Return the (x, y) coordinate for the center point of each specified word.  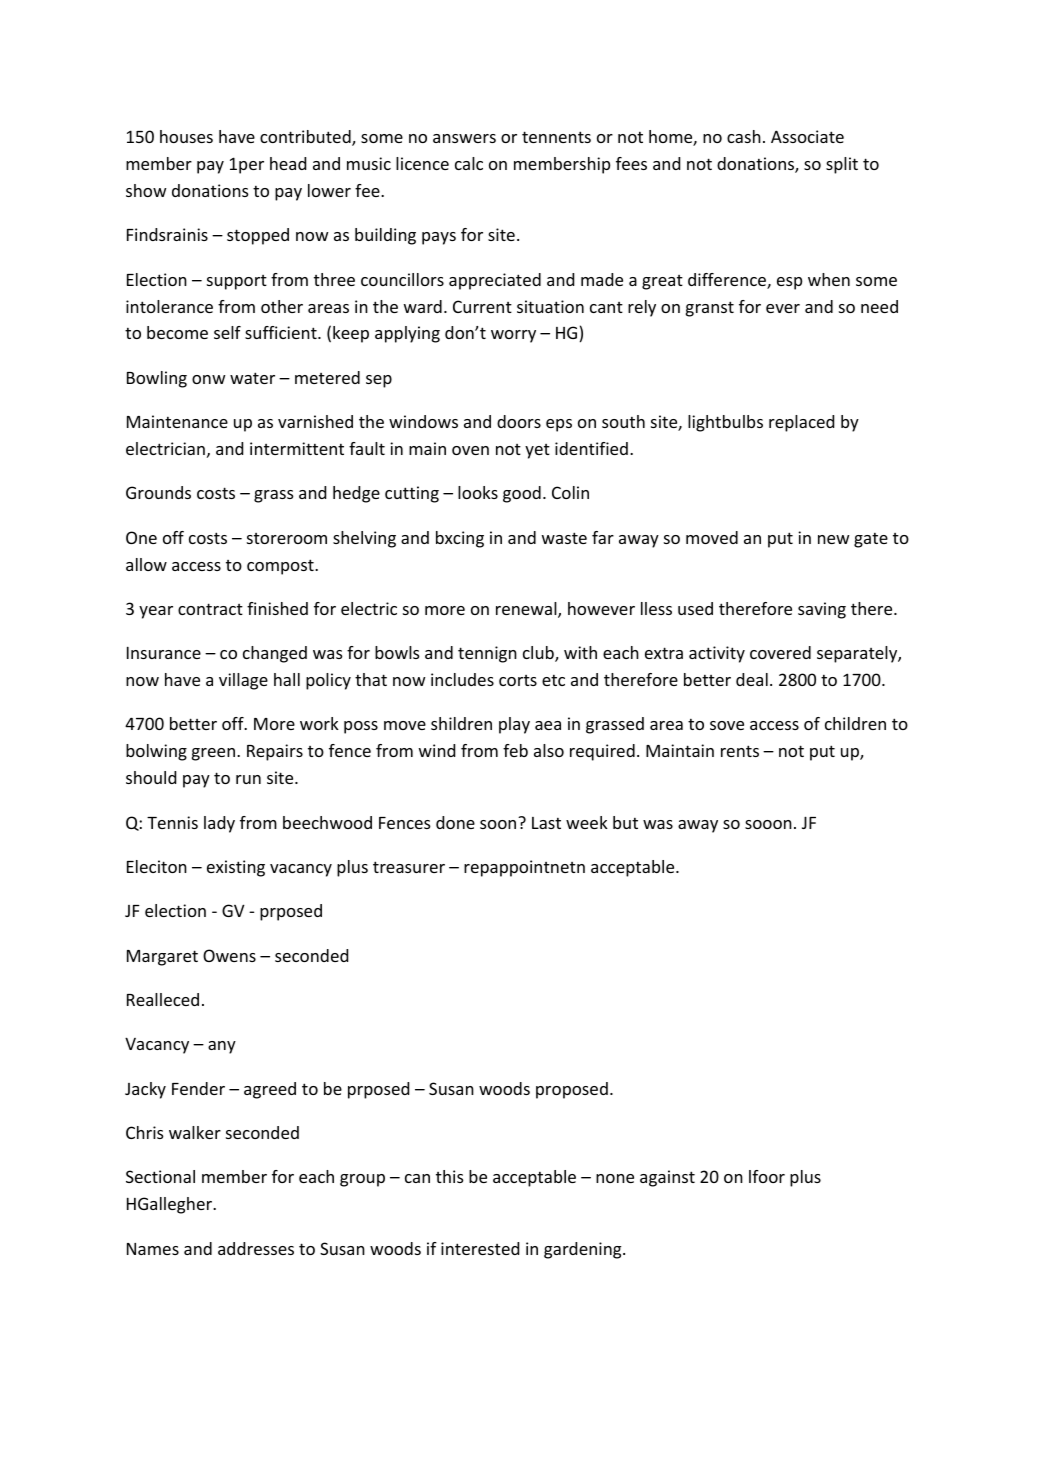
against (667, 1178)
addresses (256, 1248)
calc (469, 163)
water (252, 378)
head (288, 163)
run (248, 779)
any (222, 1047)
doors (519, 421)
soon (499, 823)
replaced (801, 423)
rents (740, 751)
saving (822, 610)
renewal (527, 610)
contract (210, 609)
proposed (572, 1090)
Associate (807, 136)
